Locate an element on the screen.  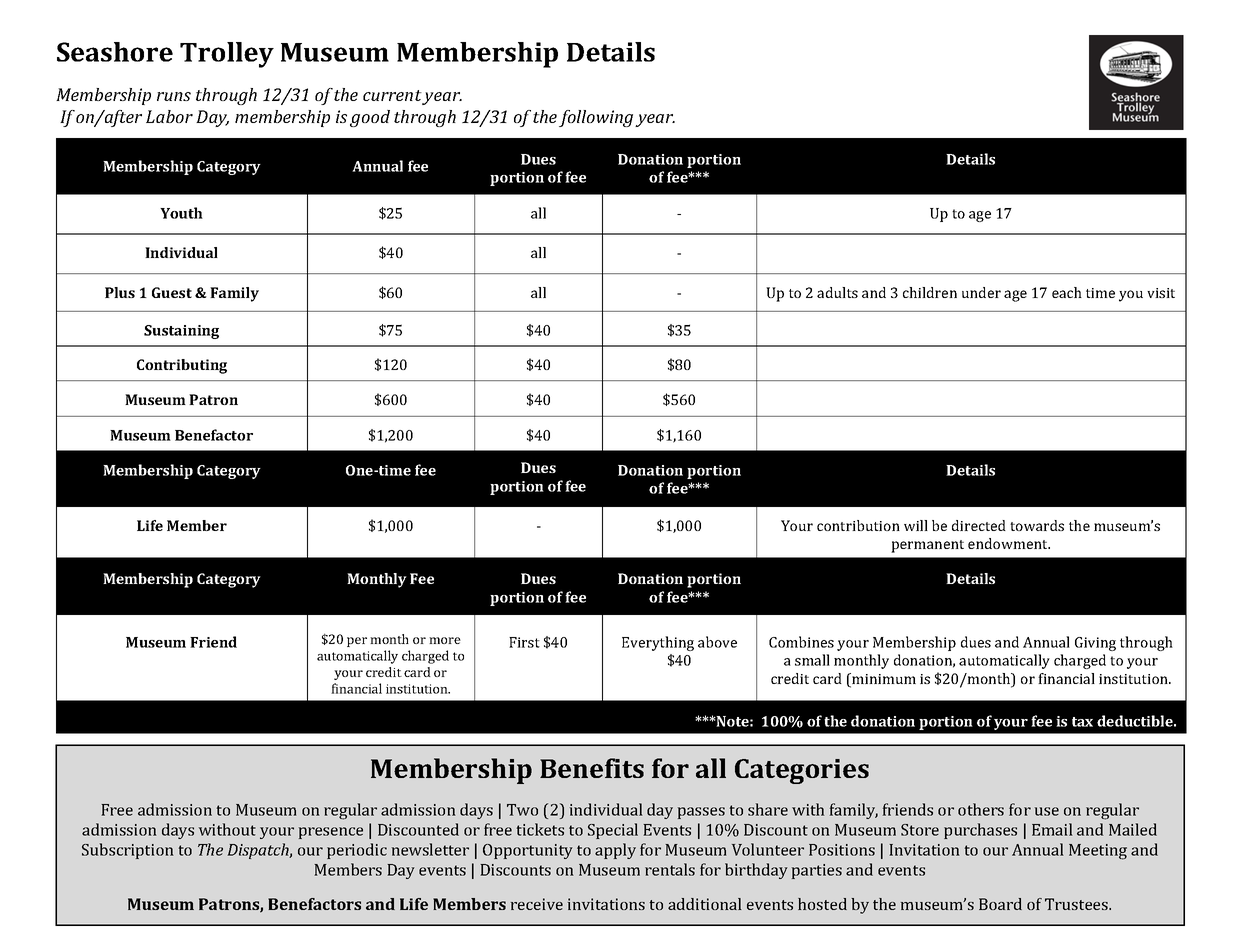
Subscription is located at coordinates (128, 851).
